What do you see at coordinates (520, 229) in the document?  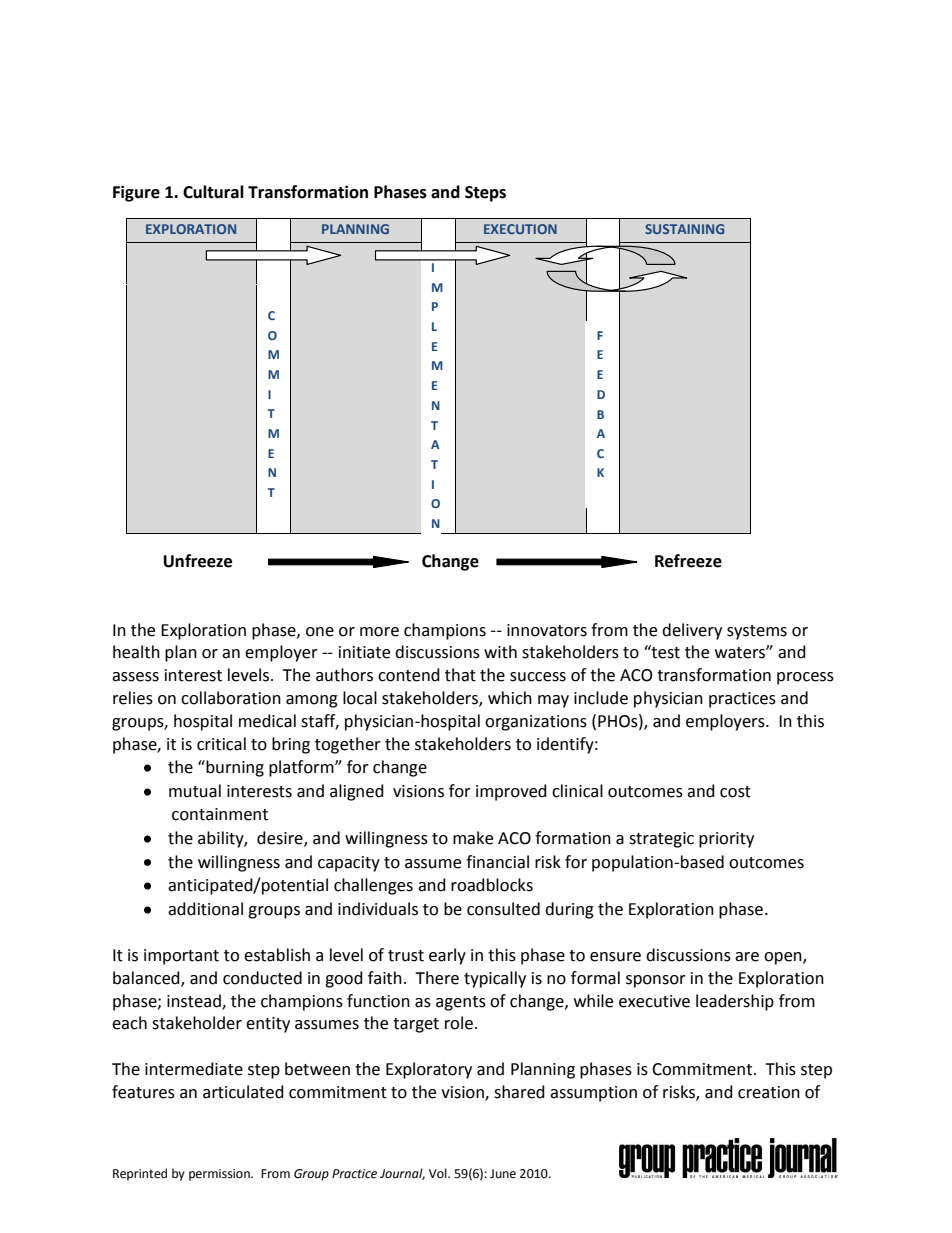 I see `EXECUTION` at bounding box center [520, 229].
